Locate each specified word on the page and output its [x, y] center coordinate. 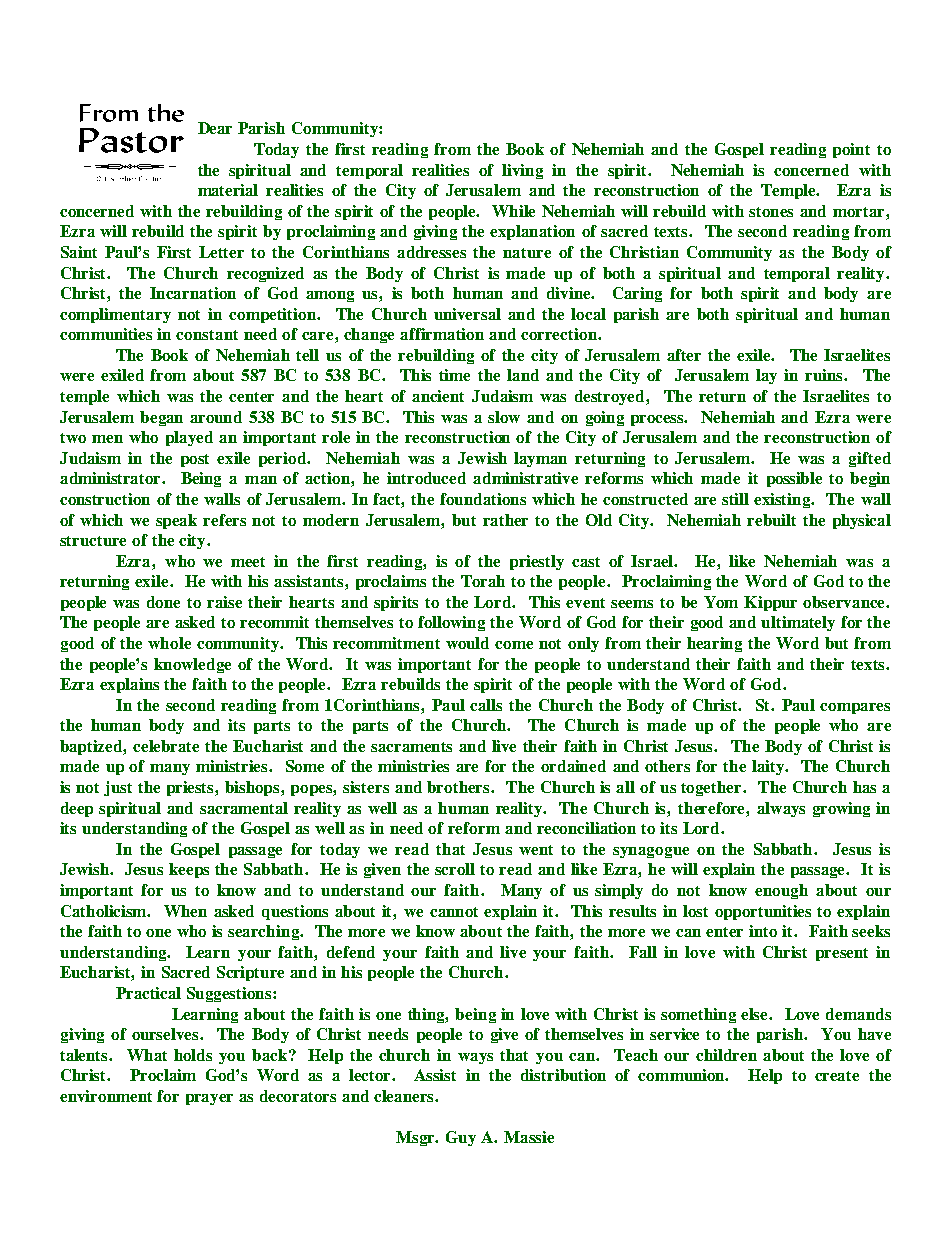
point [851, 150]
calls [486, 705]
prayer [209, 1099]
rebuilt [771, 520]
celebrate [166, 746]
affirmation [442, 334]
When [185, 911]
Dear [215, 128]
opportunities [763, 912]
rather [505, 520]
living [522, 171]
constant [207, 335]
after [684, 355]
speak [176, 521]
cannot [454, 912]
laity [769, 767]
